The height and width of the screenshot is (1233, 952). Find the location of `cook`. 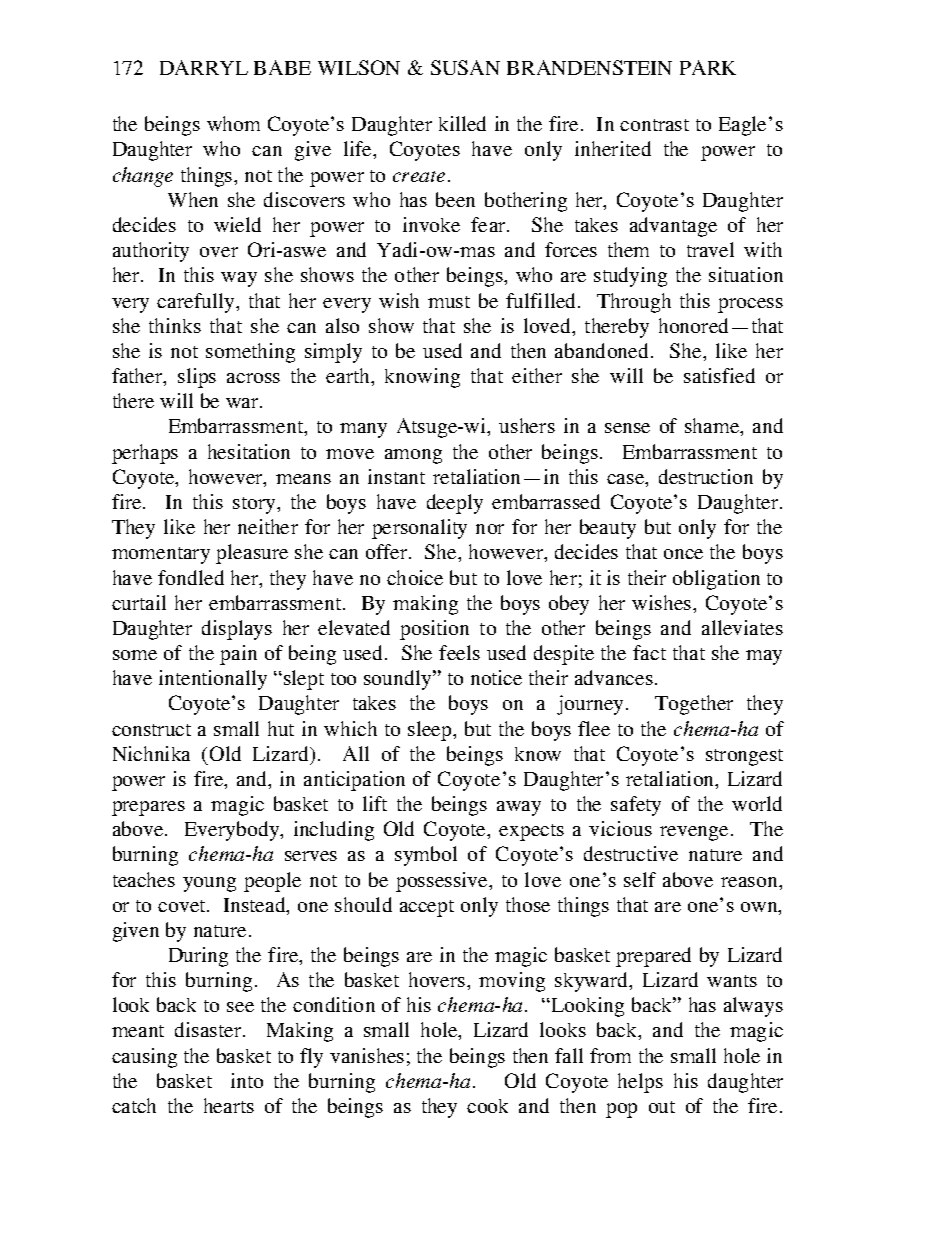

cook is located at coordinates (487, 1106).
